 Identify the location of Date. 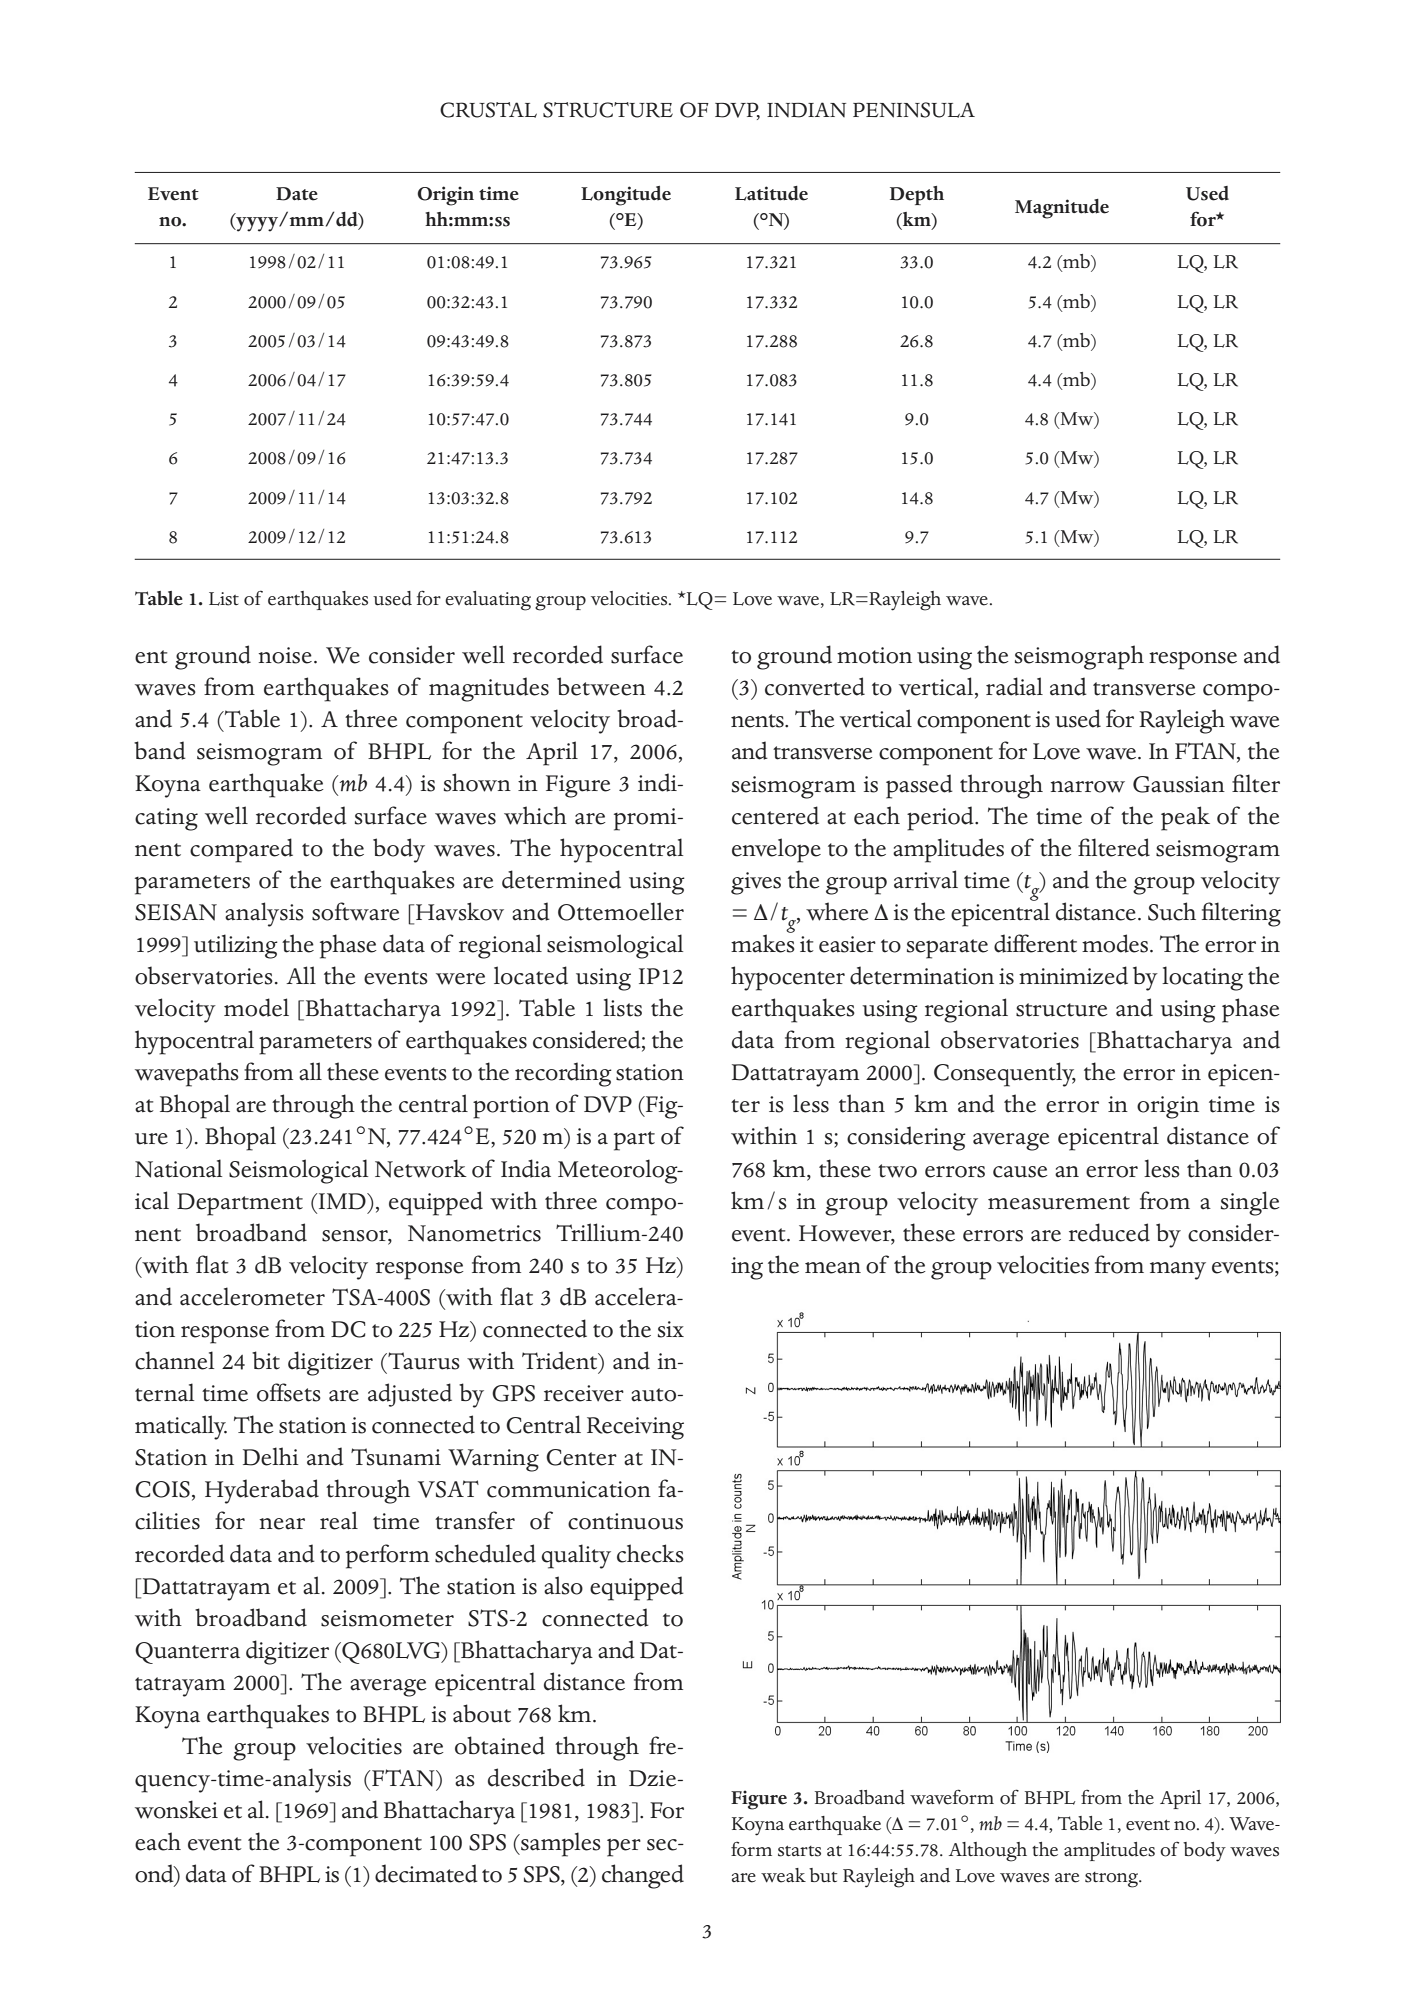
(297, 194).
